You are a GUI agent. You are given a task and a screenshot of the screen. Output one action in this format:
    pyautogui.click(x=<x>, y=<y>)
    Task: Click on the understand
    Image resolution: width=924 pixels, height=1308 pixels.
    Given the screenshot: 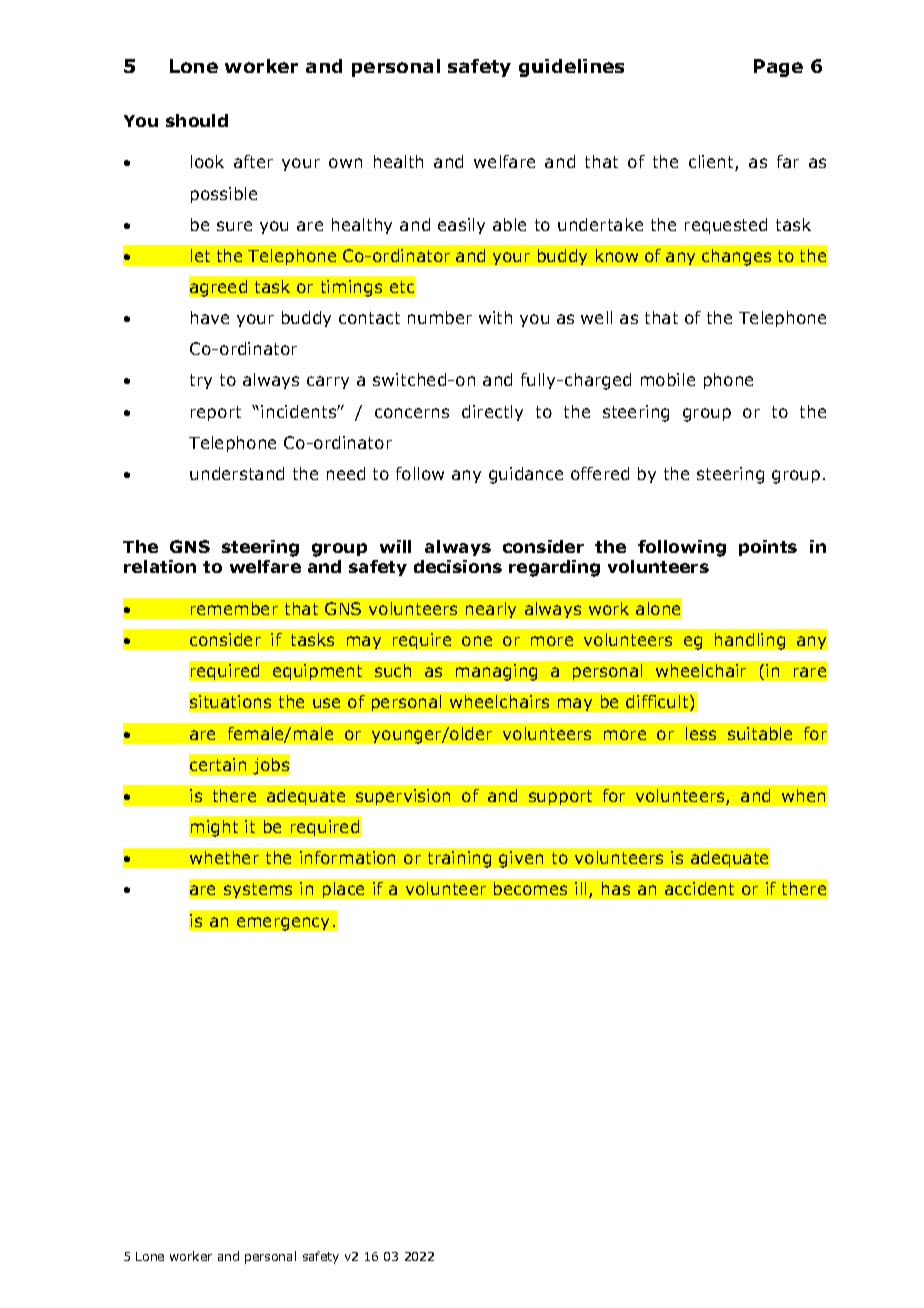 What is the action you would take?
    pyautogui.click(x=237, y=473)
